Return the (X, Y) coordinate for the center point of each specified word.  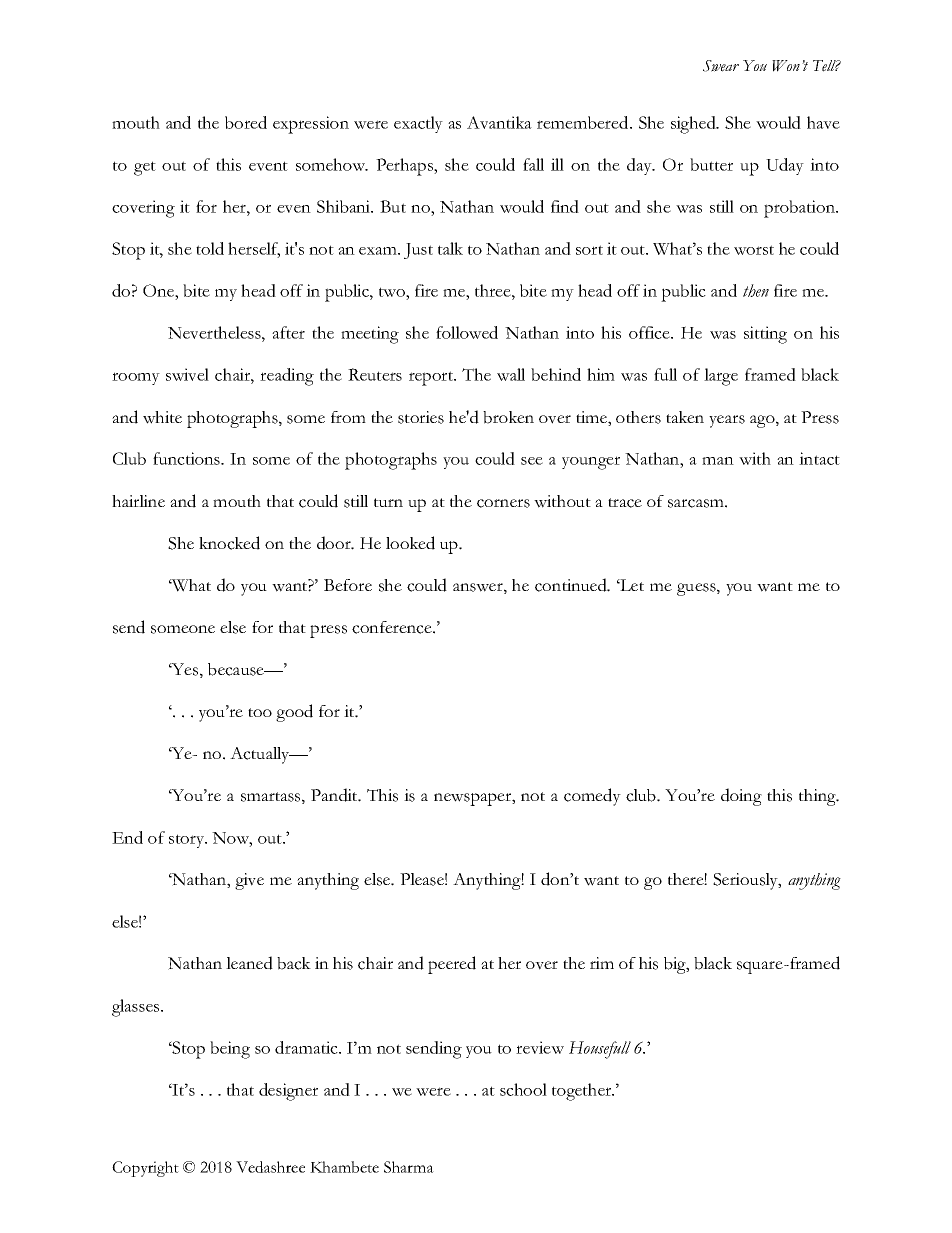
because (237, 669)
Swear (721, 66)
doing (741, 797)
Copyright (145, 1169)
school (523, 1089)
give (249, 881)
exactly (418, 124)
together (583, 1092)
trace (625, 503)
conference (393, 627)
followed (467, 332)
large (721, 377)
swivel (187, 374)
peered (452, 965)
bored (246, 122)
